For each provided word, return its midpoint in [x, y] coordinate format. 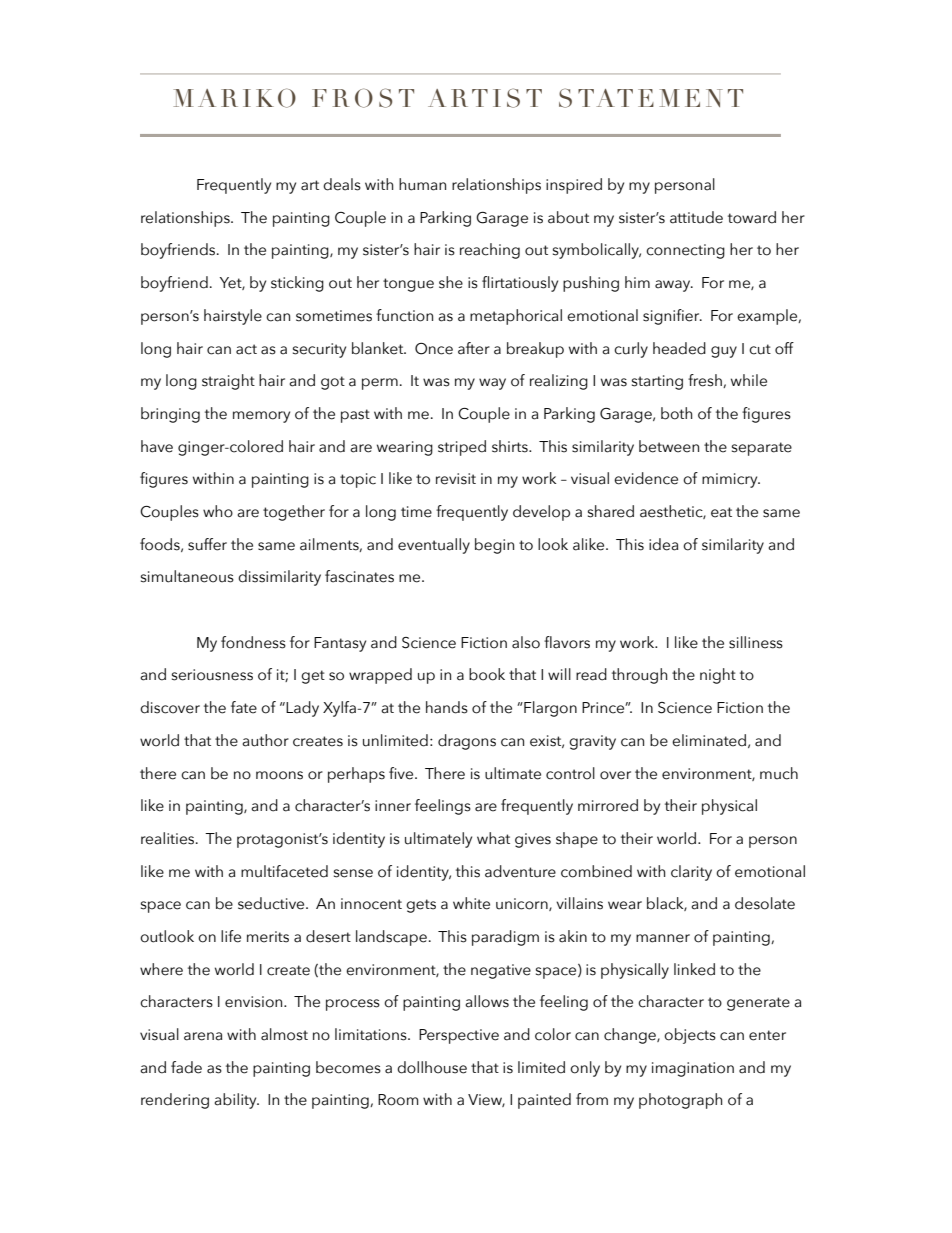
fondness [253, 642]
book [487, 674]
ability [236, 1101]
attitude [696, 217]
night [718, 676]
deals [342, 184]
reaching [490, 251]
